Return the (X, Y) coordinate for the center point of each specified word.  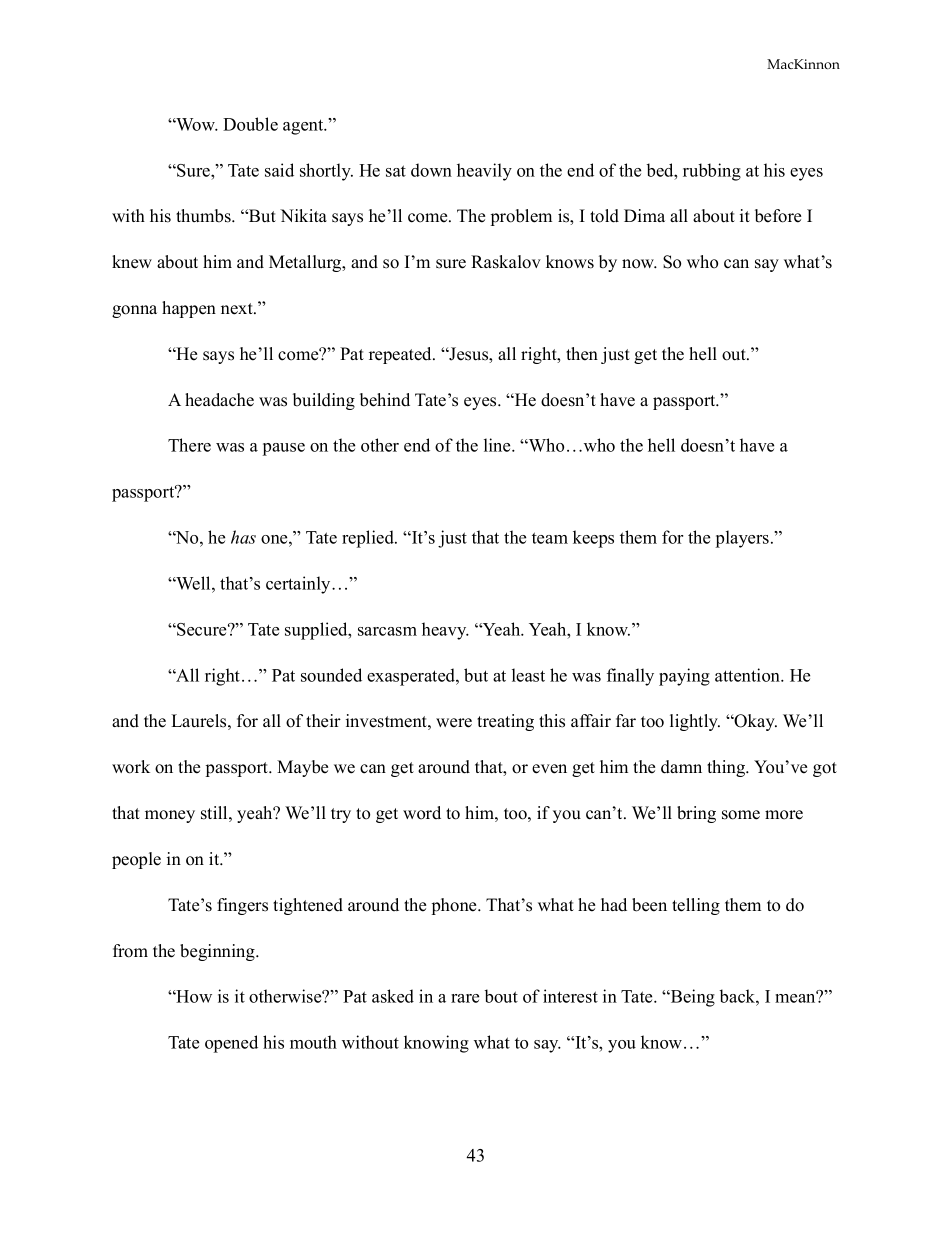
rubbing (712, 172)
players (742, 539)
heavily (484, 172)
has (243, 537)
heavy (445, 631)
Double (250, 124)
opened (231, 1044)
